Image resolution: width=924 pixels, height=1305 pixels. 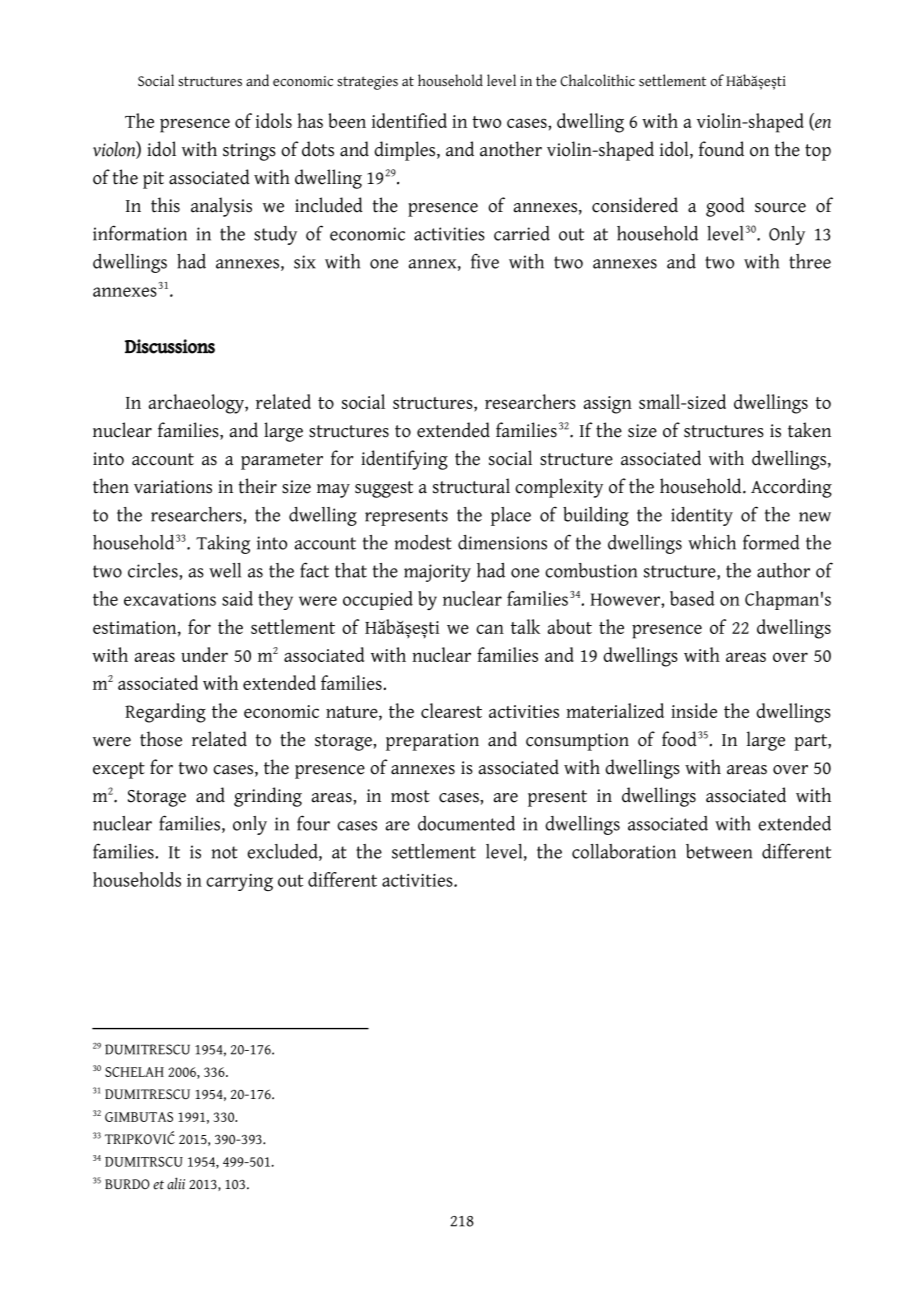 What do you see at coordinates (239, 882) in the image?
I see `carrying` at bounding box center [239, 882].
